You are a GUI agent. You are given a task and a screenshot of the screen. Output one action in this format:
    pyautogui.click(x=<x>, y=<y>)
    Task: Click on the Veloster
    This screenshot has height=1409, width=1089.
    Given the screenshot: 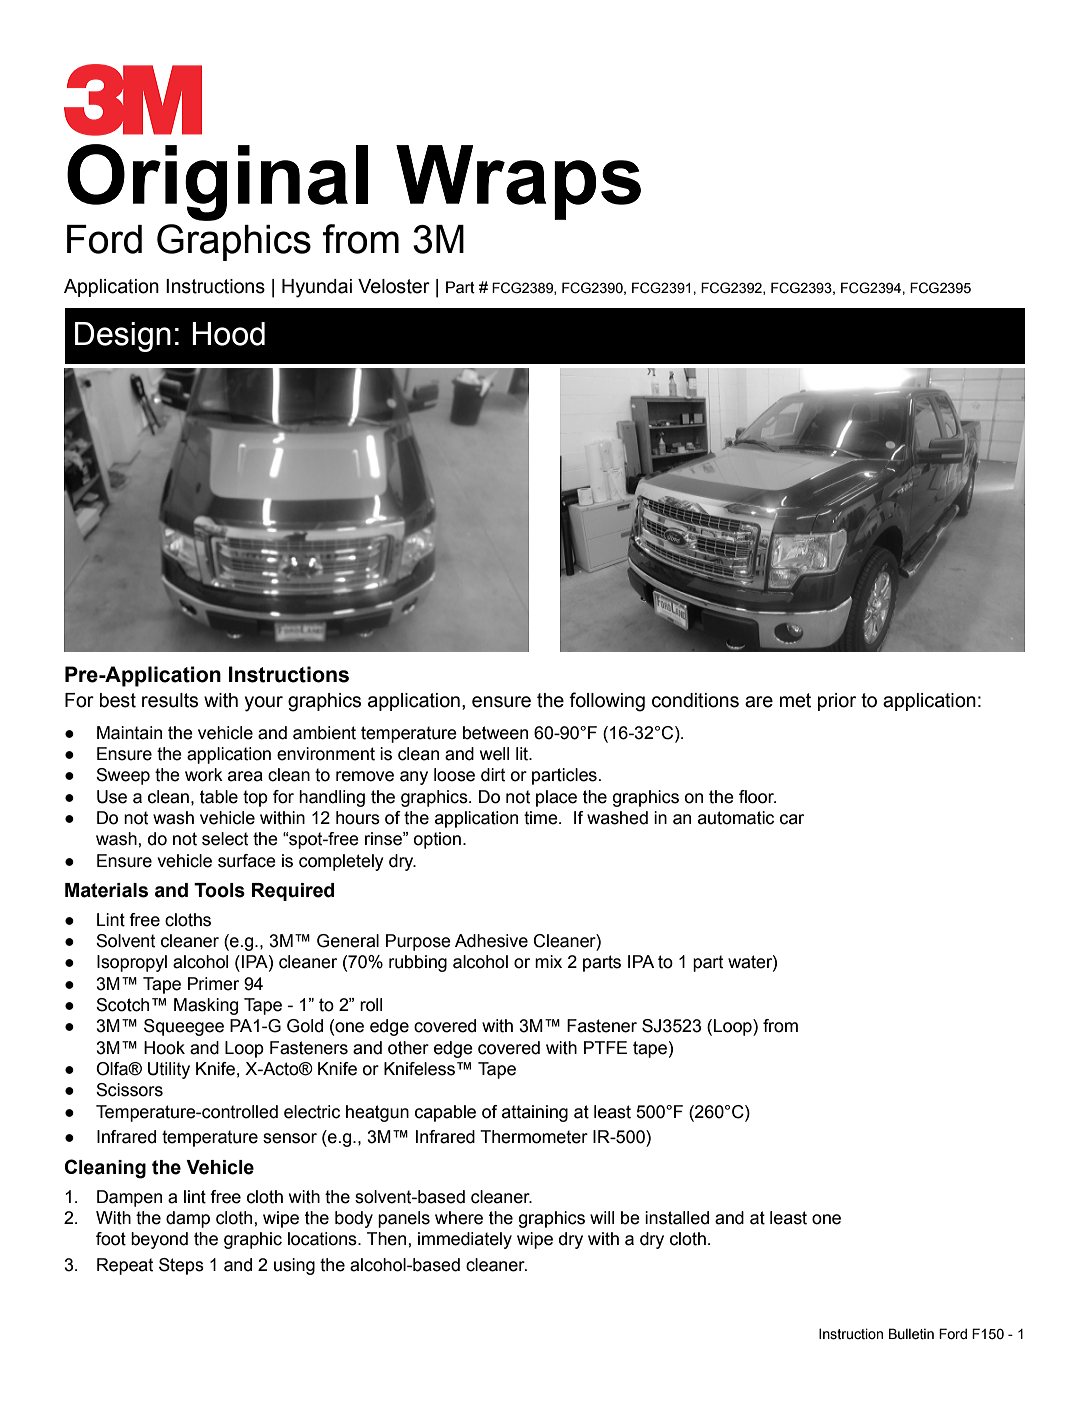 What is the action you would take?
    pyautogui.click(x=394, y=286)
